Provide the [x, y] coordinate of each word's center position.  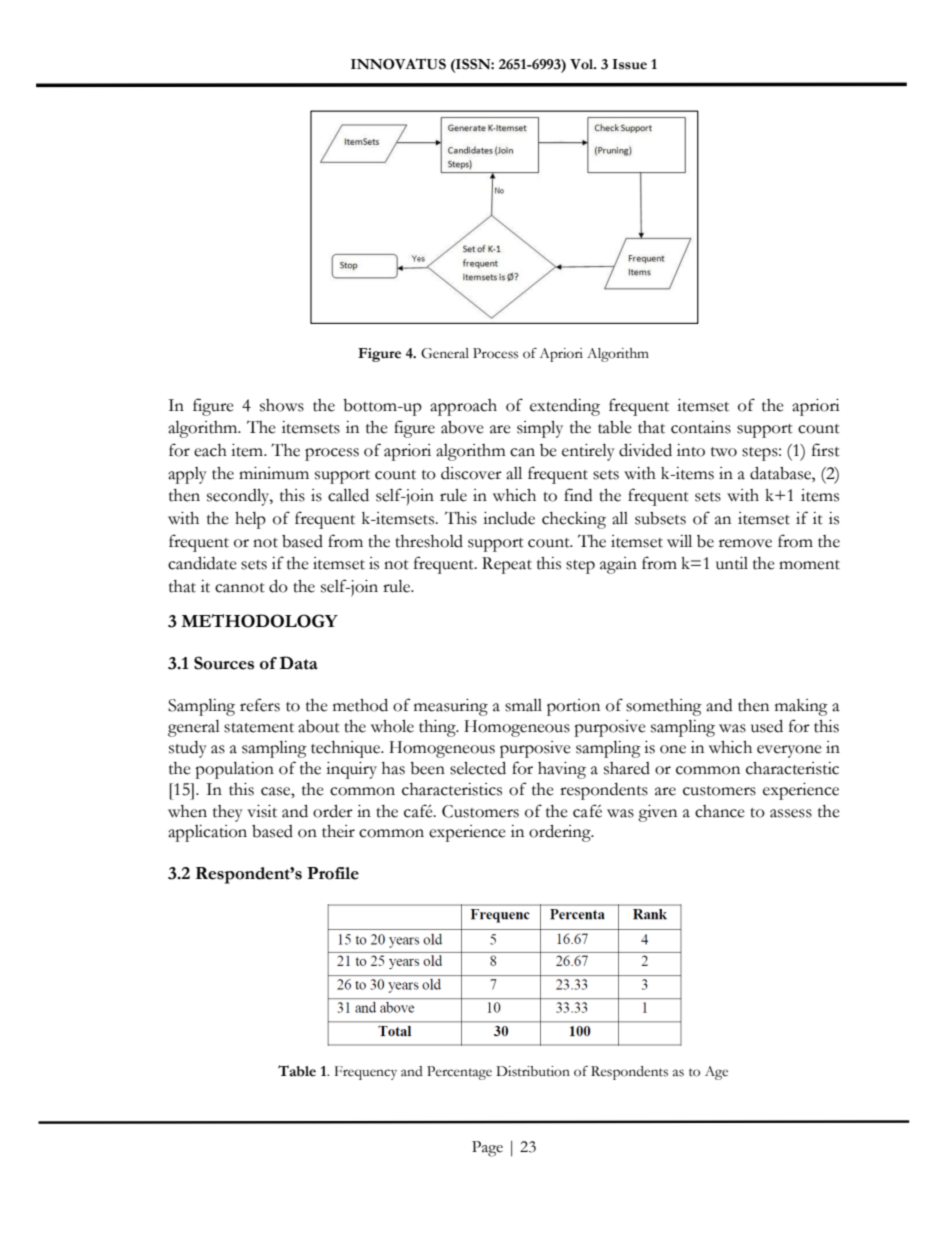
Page [487, 1149]
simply [540, 429]
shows [282, 405]
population [234, 770]
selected [478, 768]
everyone [789, 751]
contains [701, 427]
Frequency [366, 1073]
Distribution [533, 1071]
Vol [583, 64]
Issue [629, 64]
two [724, 452]
